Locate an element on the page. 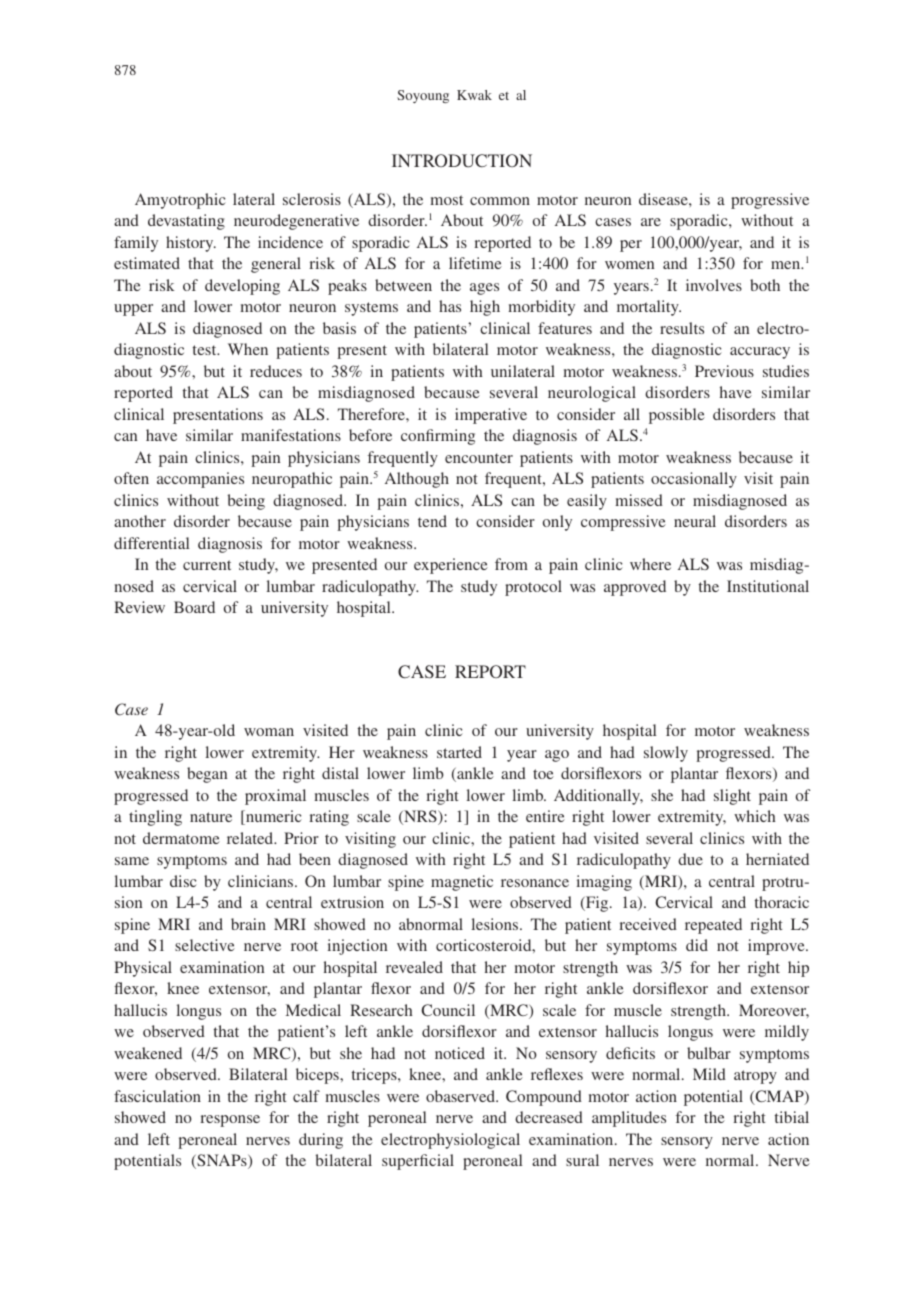 Image resolution: width=924 pixels, height=1305 pixels. Amyotrophic is located at coordinates (180, 201).
